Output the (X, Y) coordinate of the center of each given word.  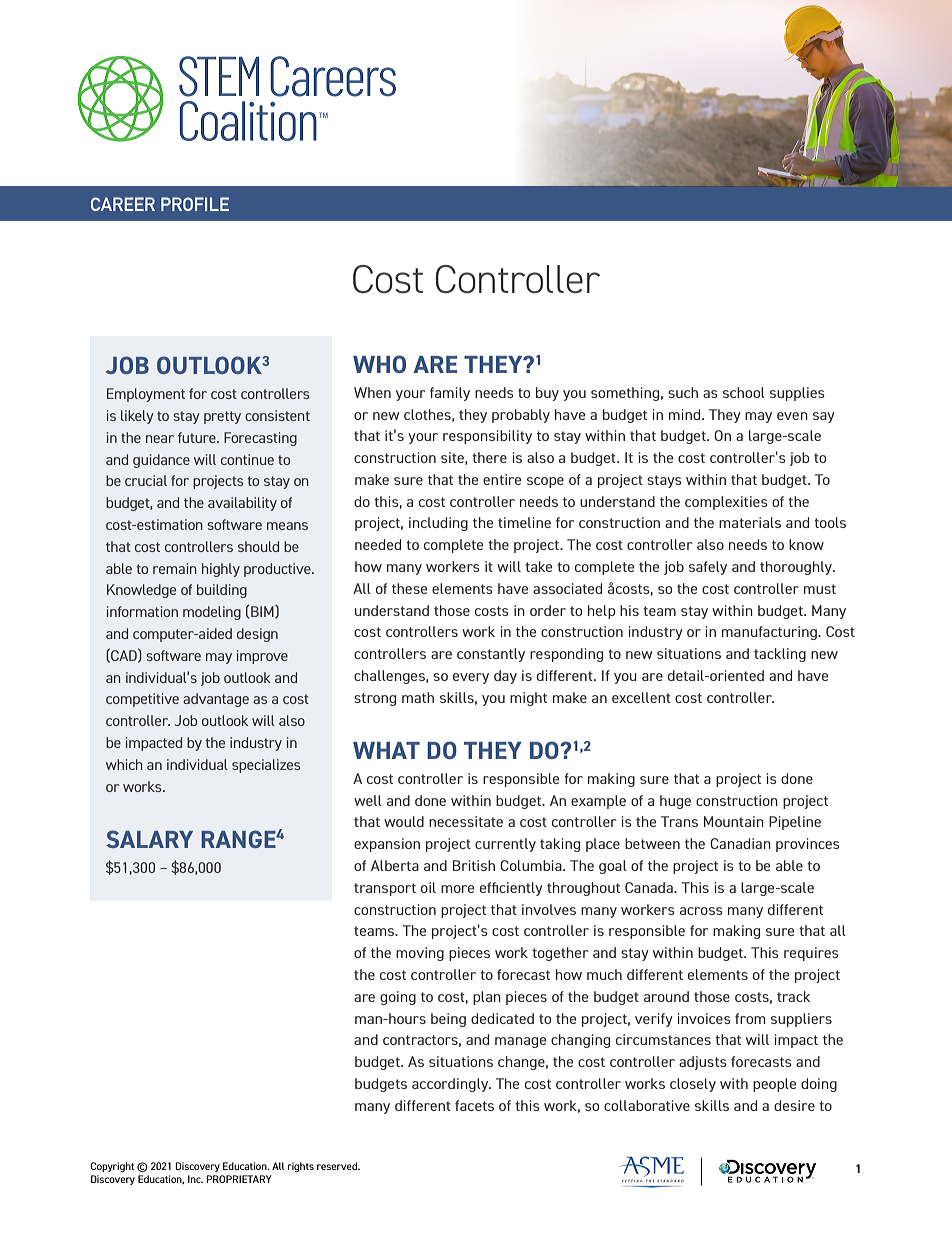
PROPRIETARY (239, 1179)
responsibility (487, 437)
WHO (379, 364)
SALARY (150, 839)
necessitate (466, 821)
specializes (266, 766)
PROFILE (195, 204)
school (744, 392)
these (409, 588)
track (793, 996)
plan (487, 998)
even (792, 416)
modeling (212, 613)
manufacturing (770, 633)
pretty (222, 417)
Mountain (734, 821)
